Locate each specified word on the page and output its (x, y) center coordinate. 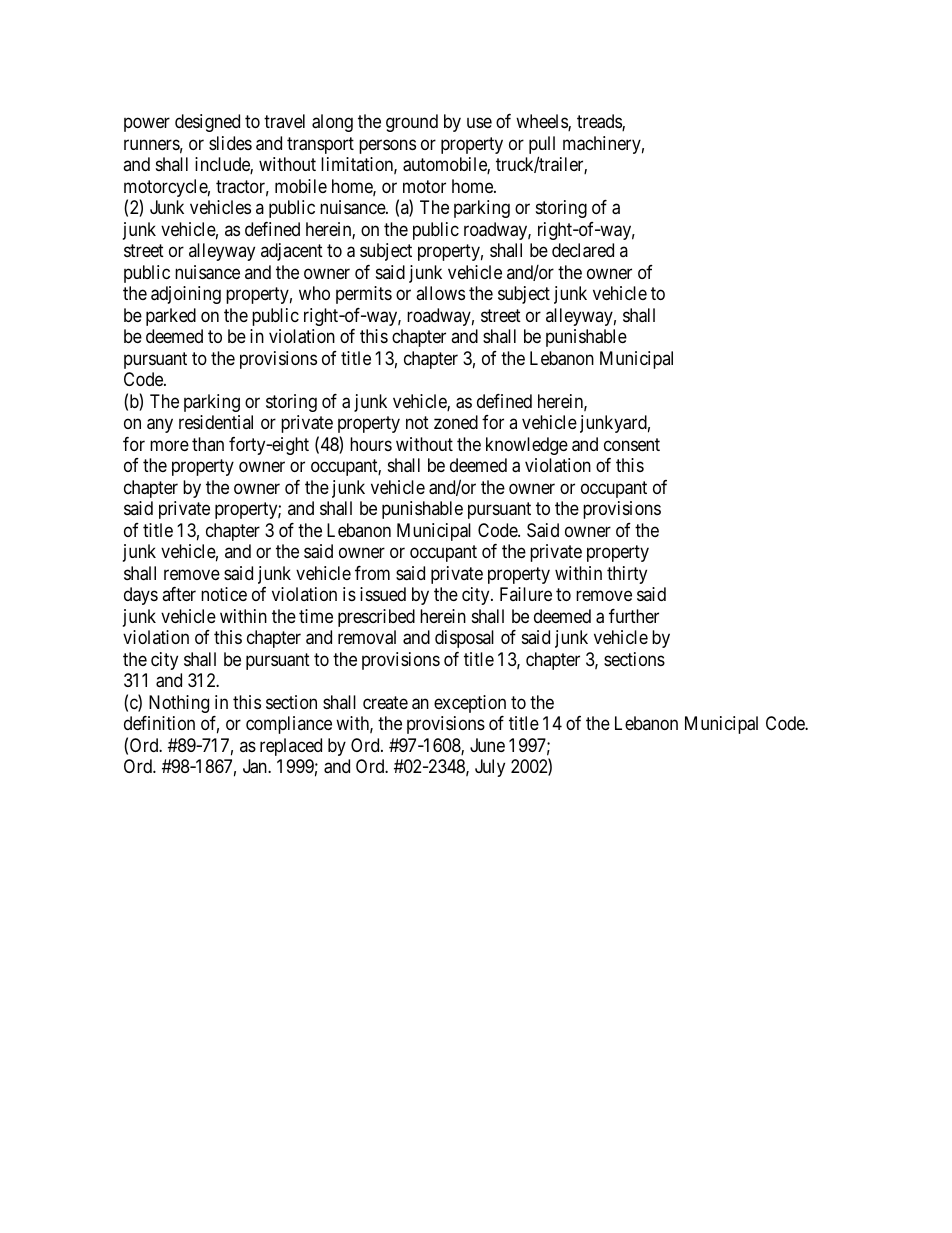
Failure (526, 594)
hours (371, 444)
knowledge (527, 446)
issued (383, 594)
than (208, 444)
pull (542, 146)
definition (159, 723)
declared (583, 250)
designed (207, 123)
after (179, 594)
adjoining (186, 295)
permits (364, 295)
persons (387, 146)
